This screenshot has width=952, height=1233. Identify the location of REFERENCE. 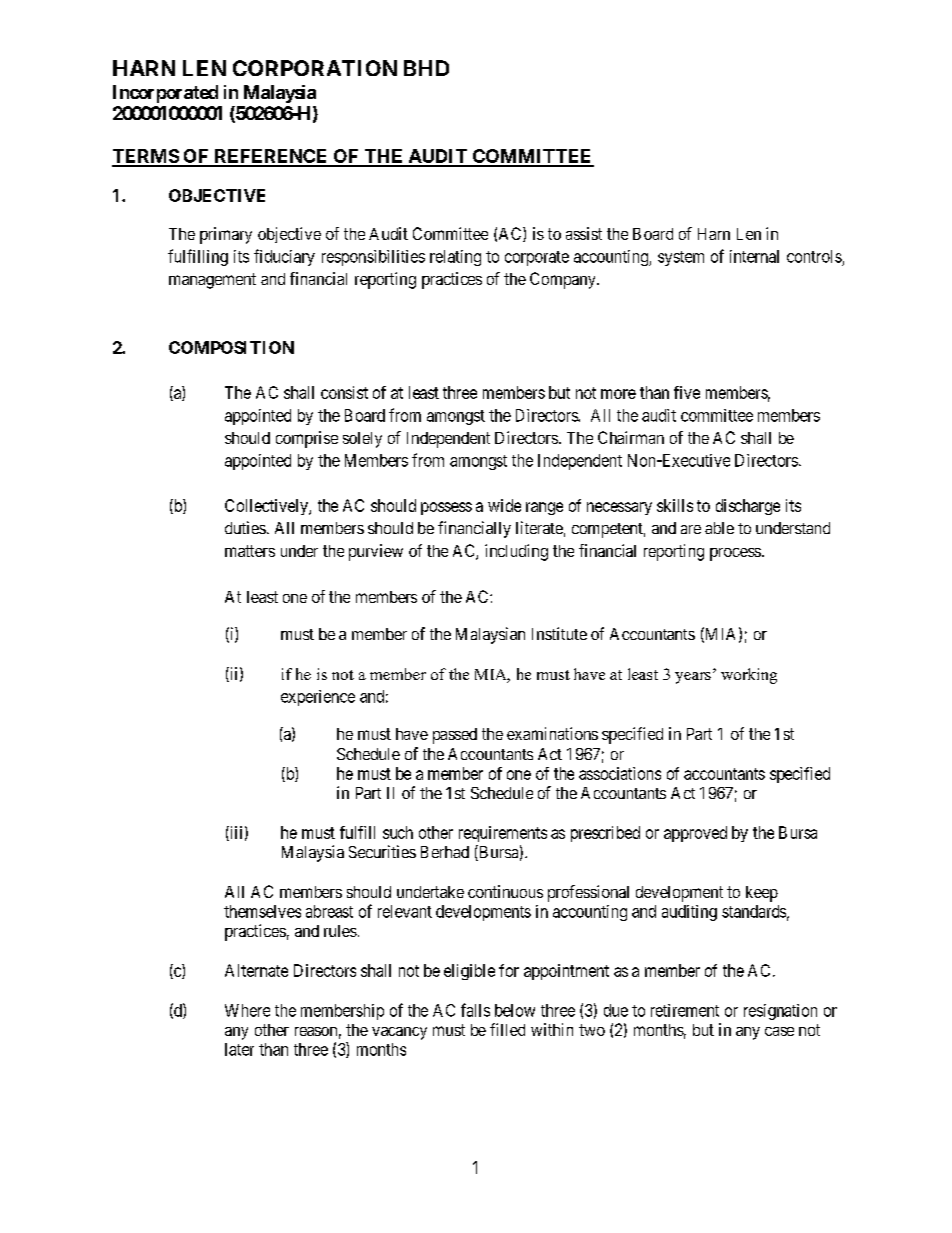
(271, 157).
